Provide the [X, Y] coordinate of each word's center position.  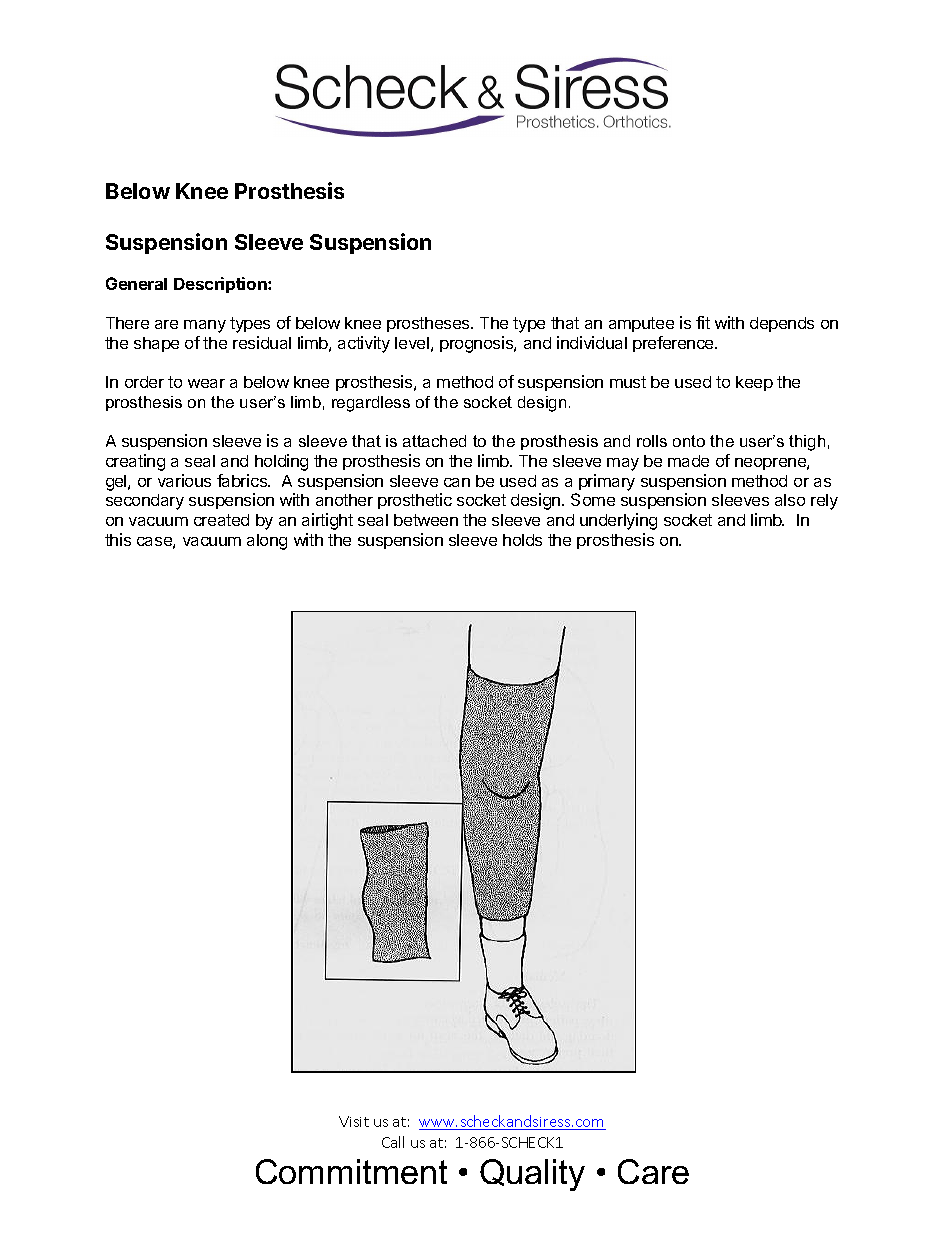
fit [703, 322]
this [118, 539]
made [688, 461]
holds [522, 540]
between [426, 520]
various [184, 480]
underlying [618, 521]
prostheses [429, 324]
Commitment [351, 1171]
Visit [354, 1121]
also [790, 500]
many [205, 326]
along [267, 542]
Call [393, 1142]
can [457, 482]
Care [653, 1171]
